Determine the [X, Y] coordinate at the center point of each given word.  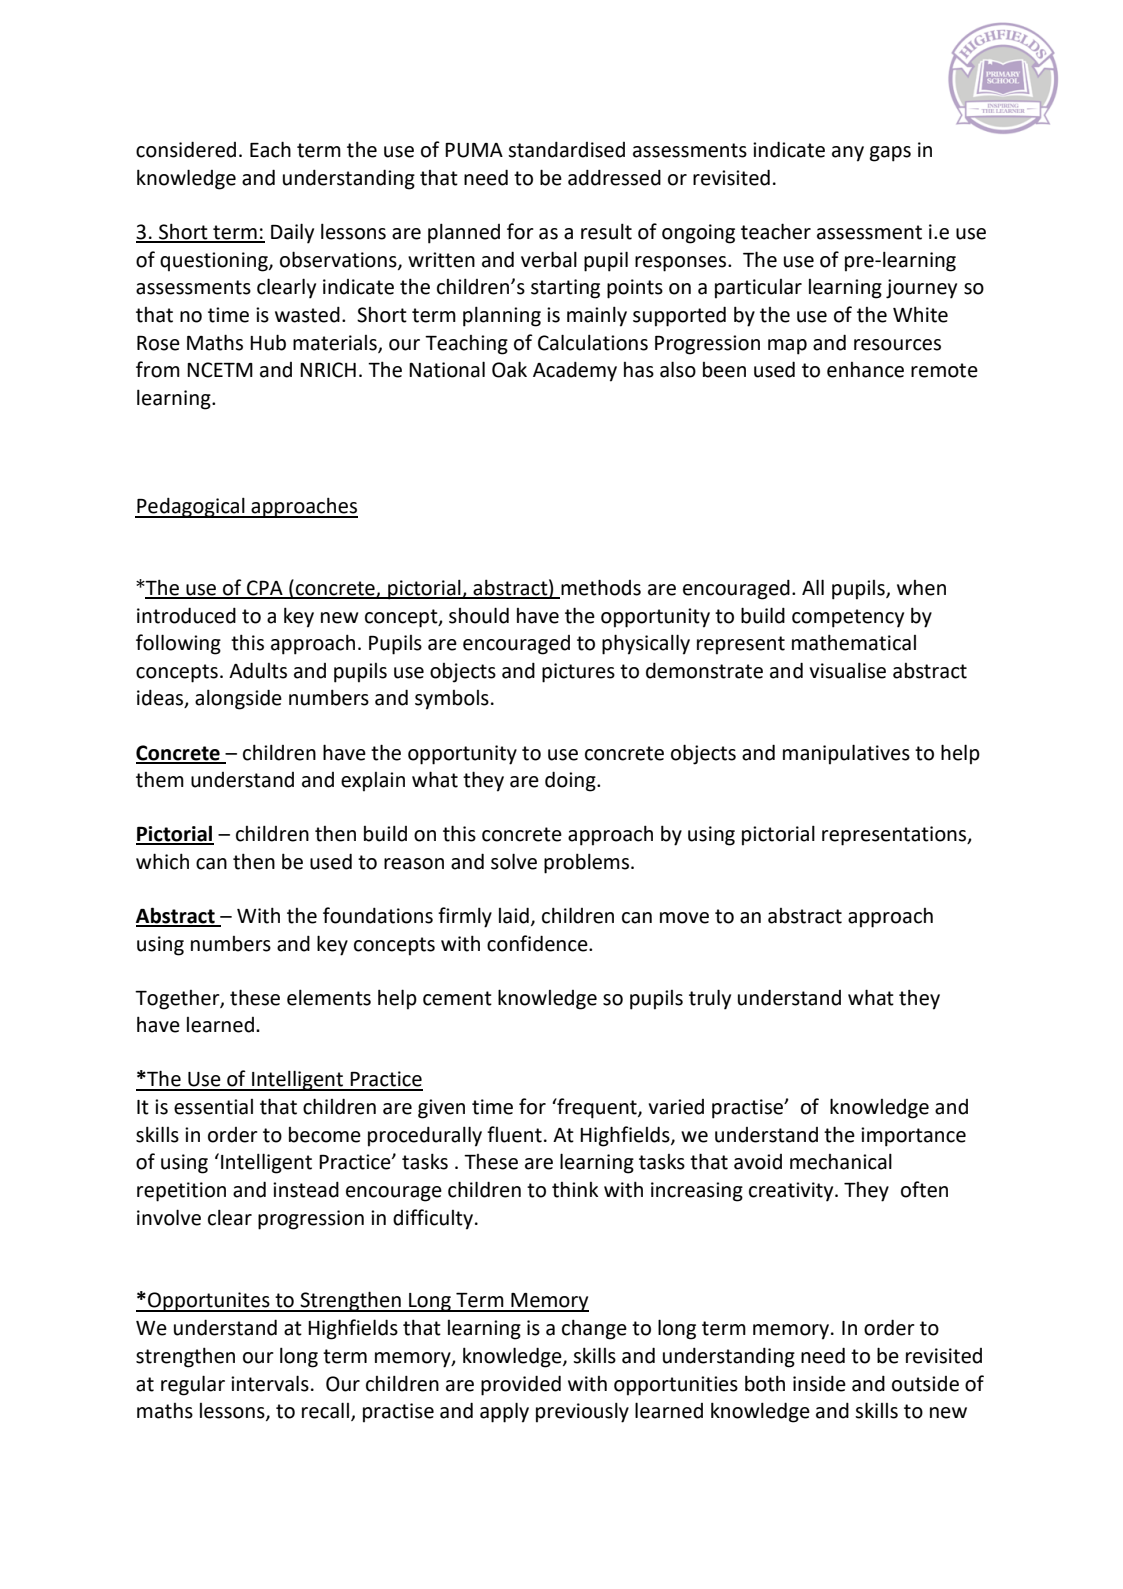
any [848, 154]
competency [848, 618]
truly [710, 999]
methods [600, 588]
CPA [265, 589]
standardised [566, 149]
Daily [292, 233]
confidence [538, 943]
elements [329, 997]
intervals [270, 1383]
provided [521, 1385]
